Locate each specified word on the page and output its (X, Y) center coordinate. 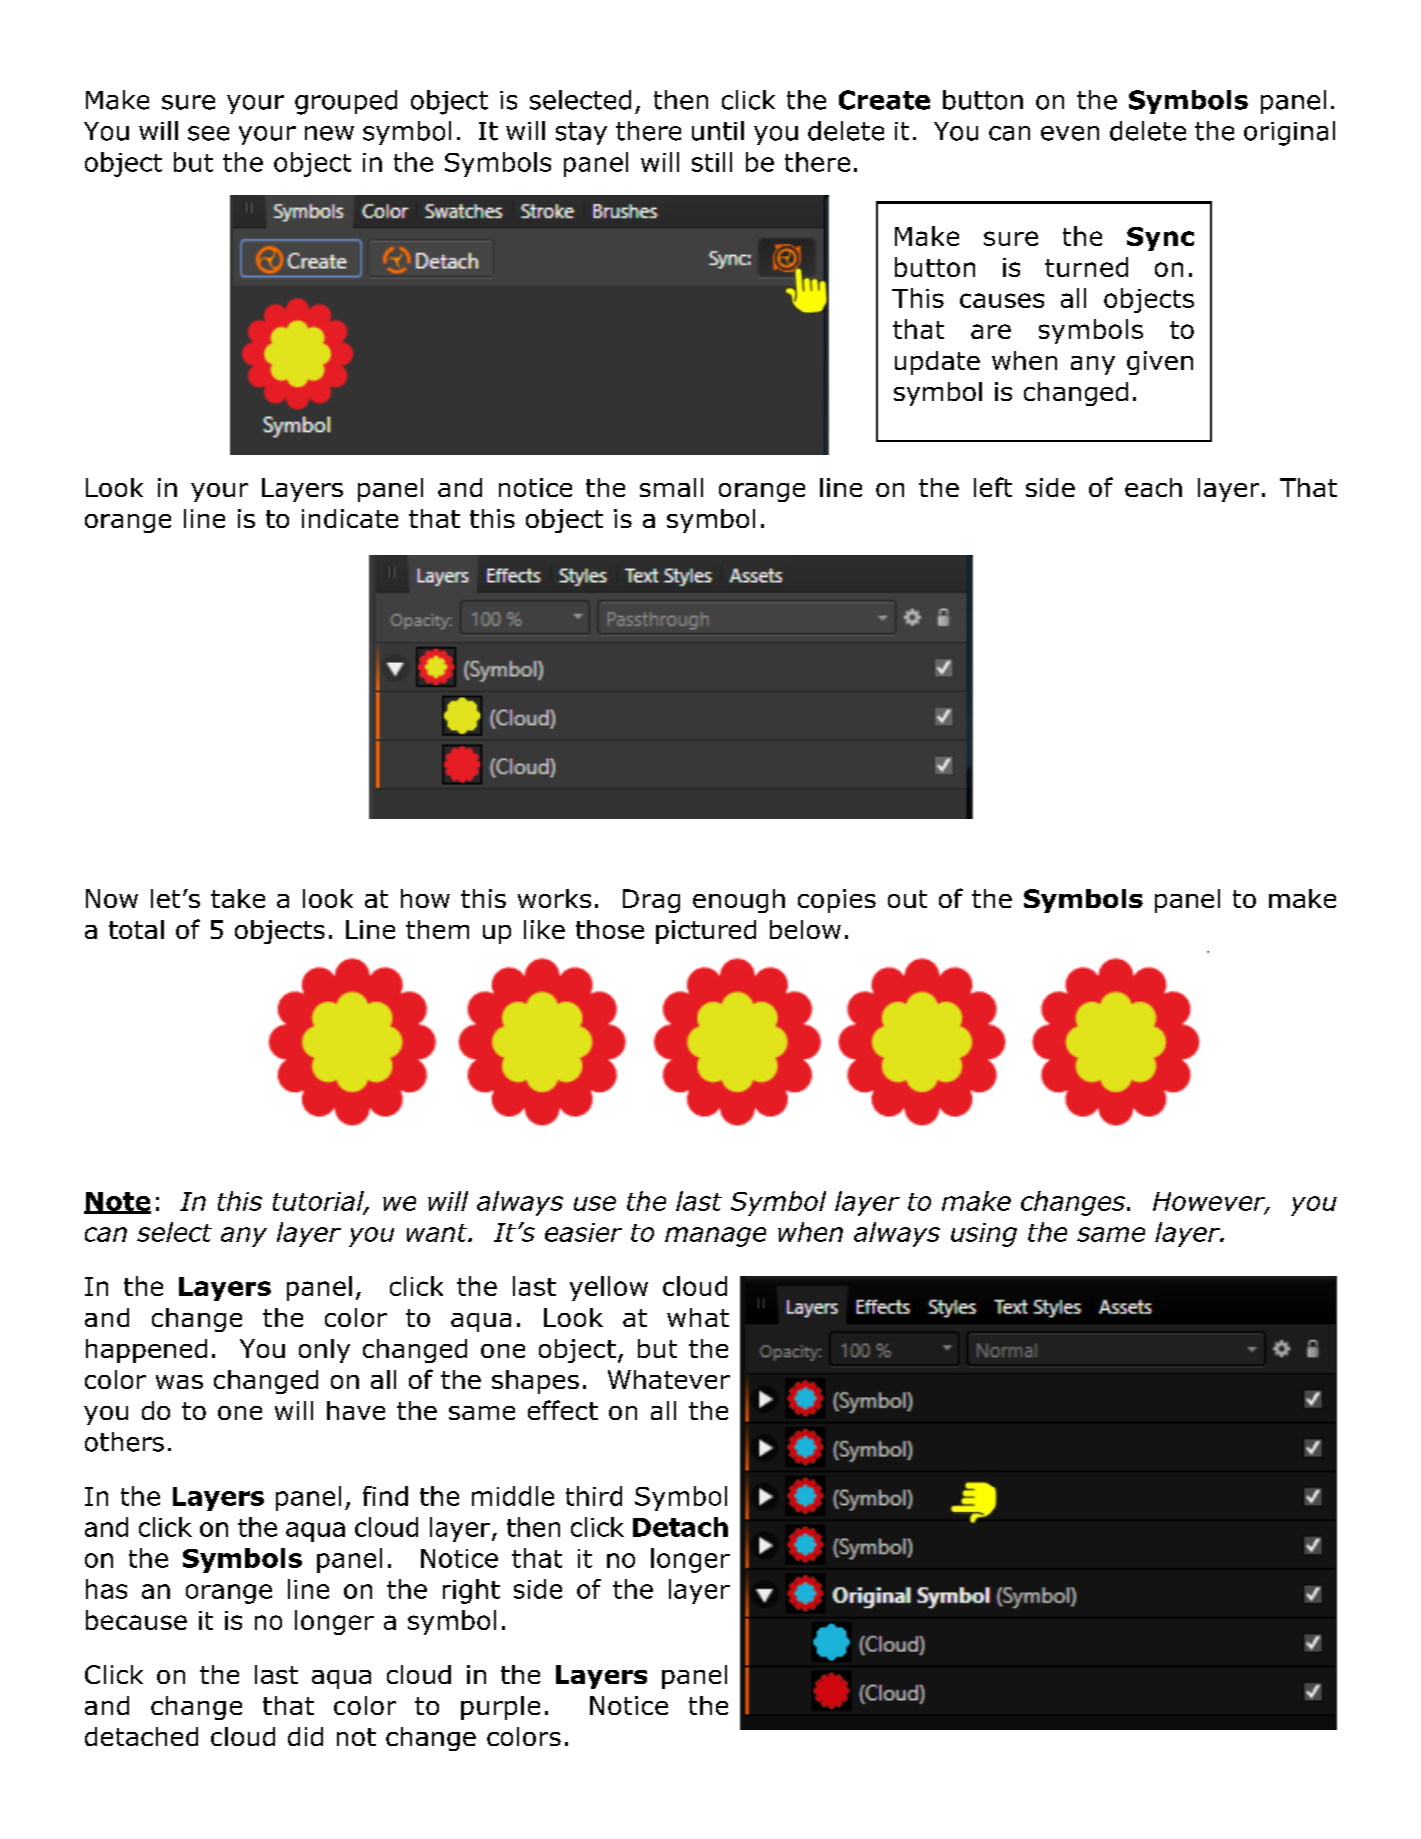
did (305, 1736)
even (1070, 133)
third (594, 1496)
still (712, 162)
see (208, 133)
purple (500, 1708)
